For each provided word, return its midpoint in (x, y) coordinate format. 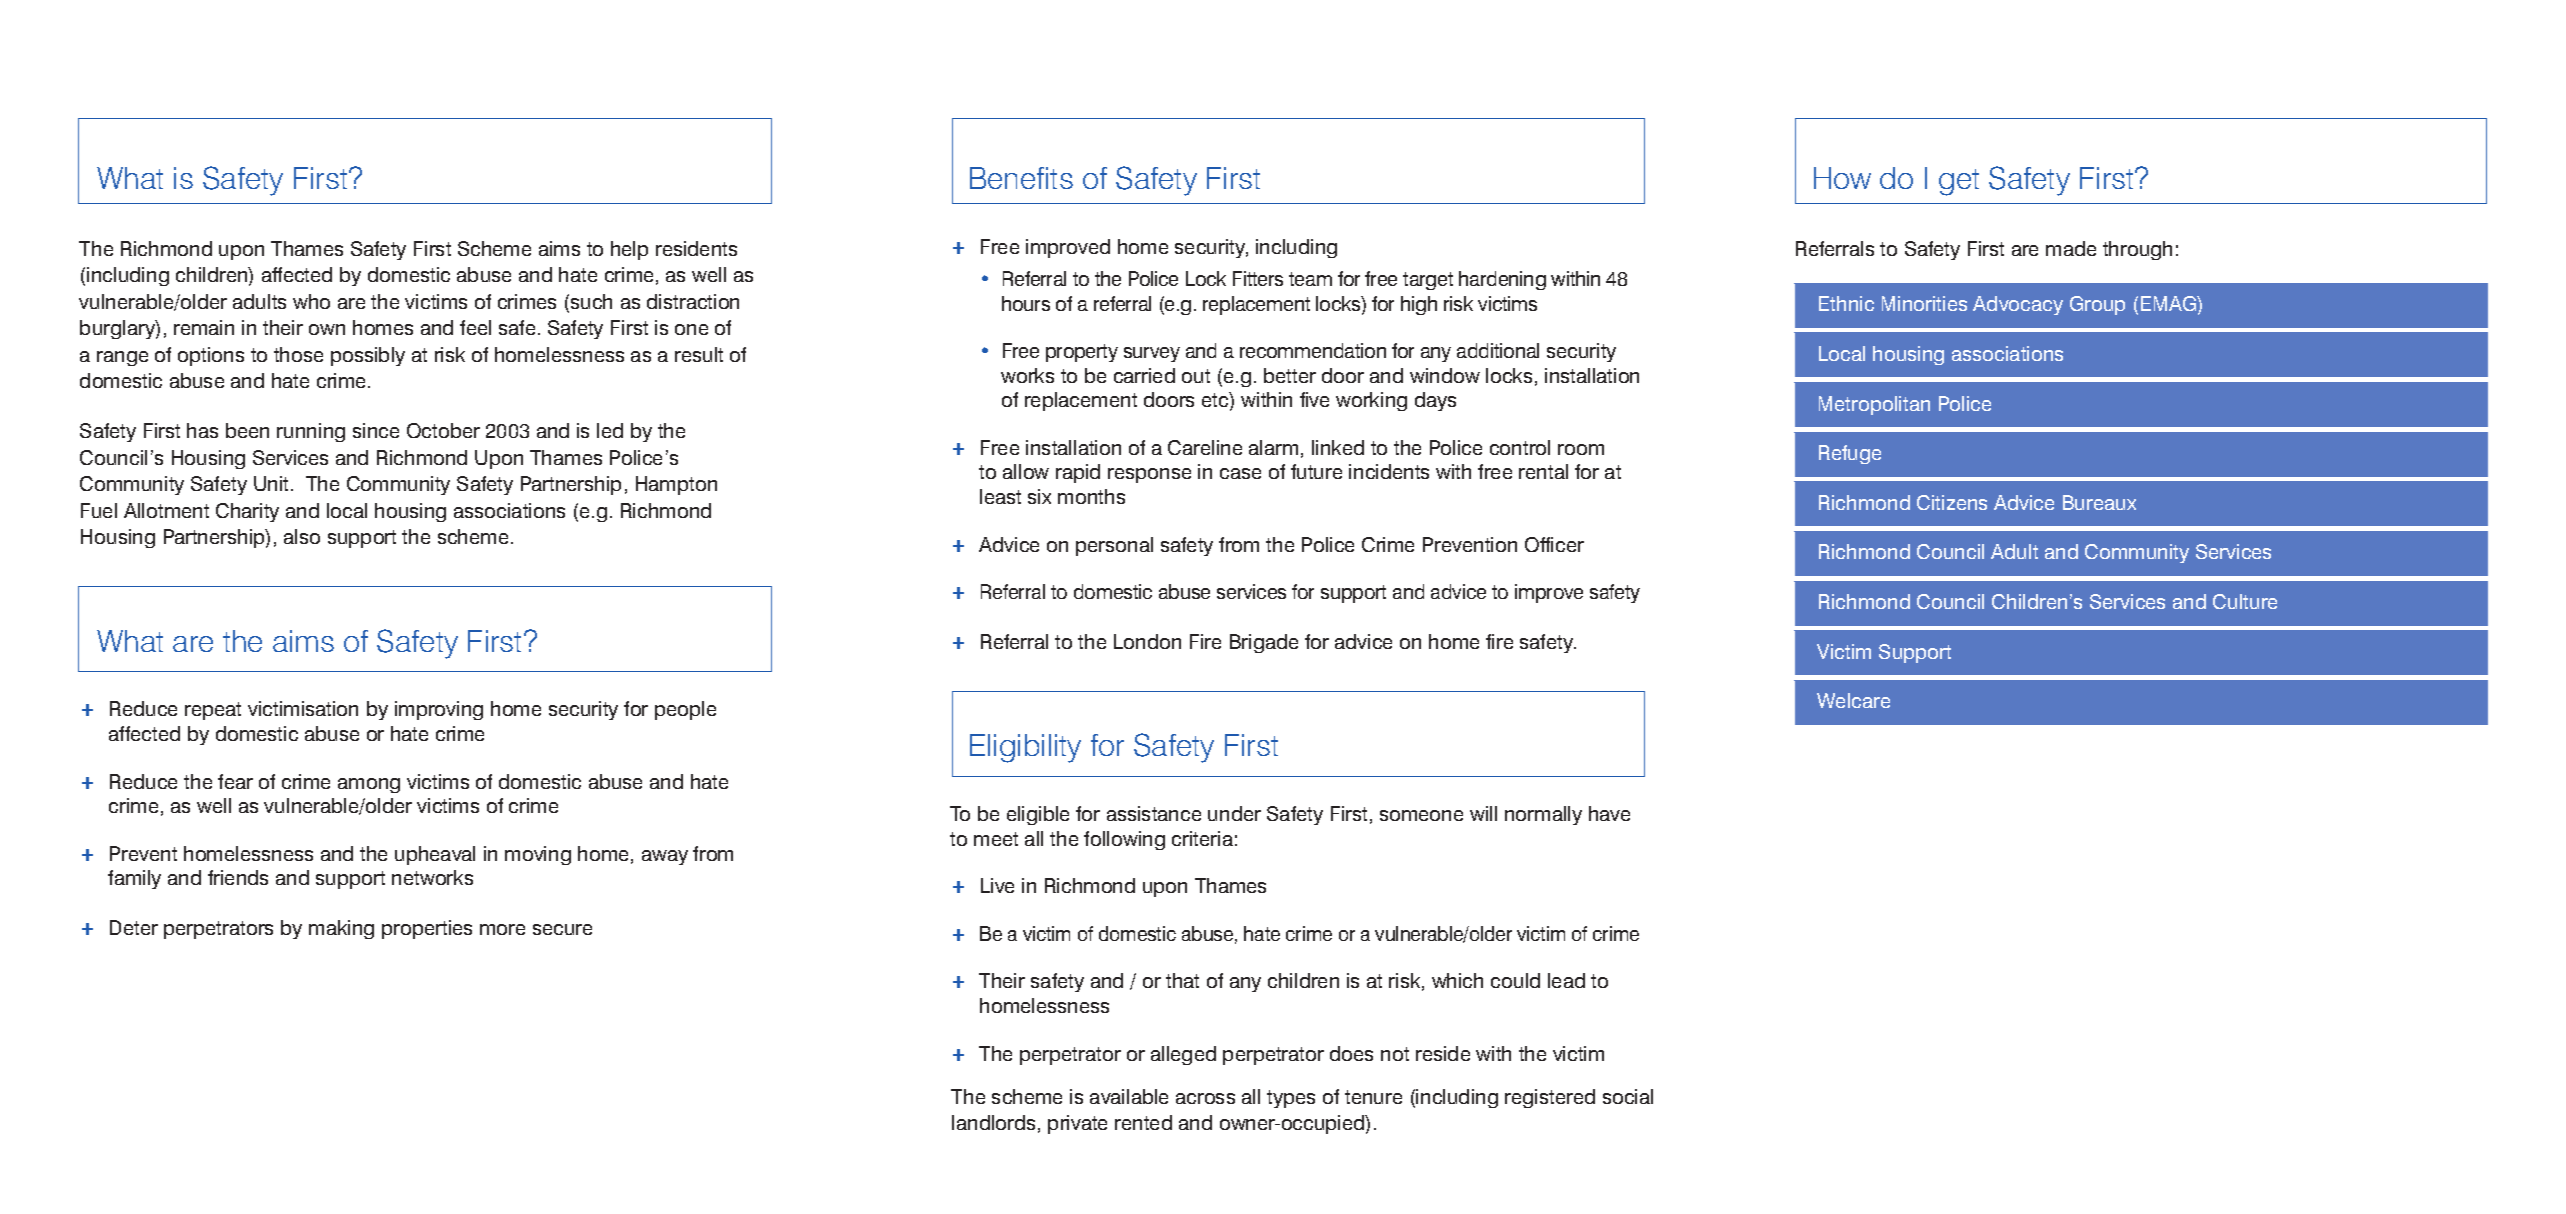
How (1842, 178)
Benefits (1021, 178)
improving (439, 710)
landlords (993, 1122)
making (341, 929)
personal (1114, 546)
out (1196, 376)
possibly (368, 356)
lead (1566, 980)
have (1609, 813)
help (629, 250)
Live (997, 885)
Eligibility (1025, 748)
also (302, 536)
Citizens (1952, 502)
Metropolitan (1874, 405)
